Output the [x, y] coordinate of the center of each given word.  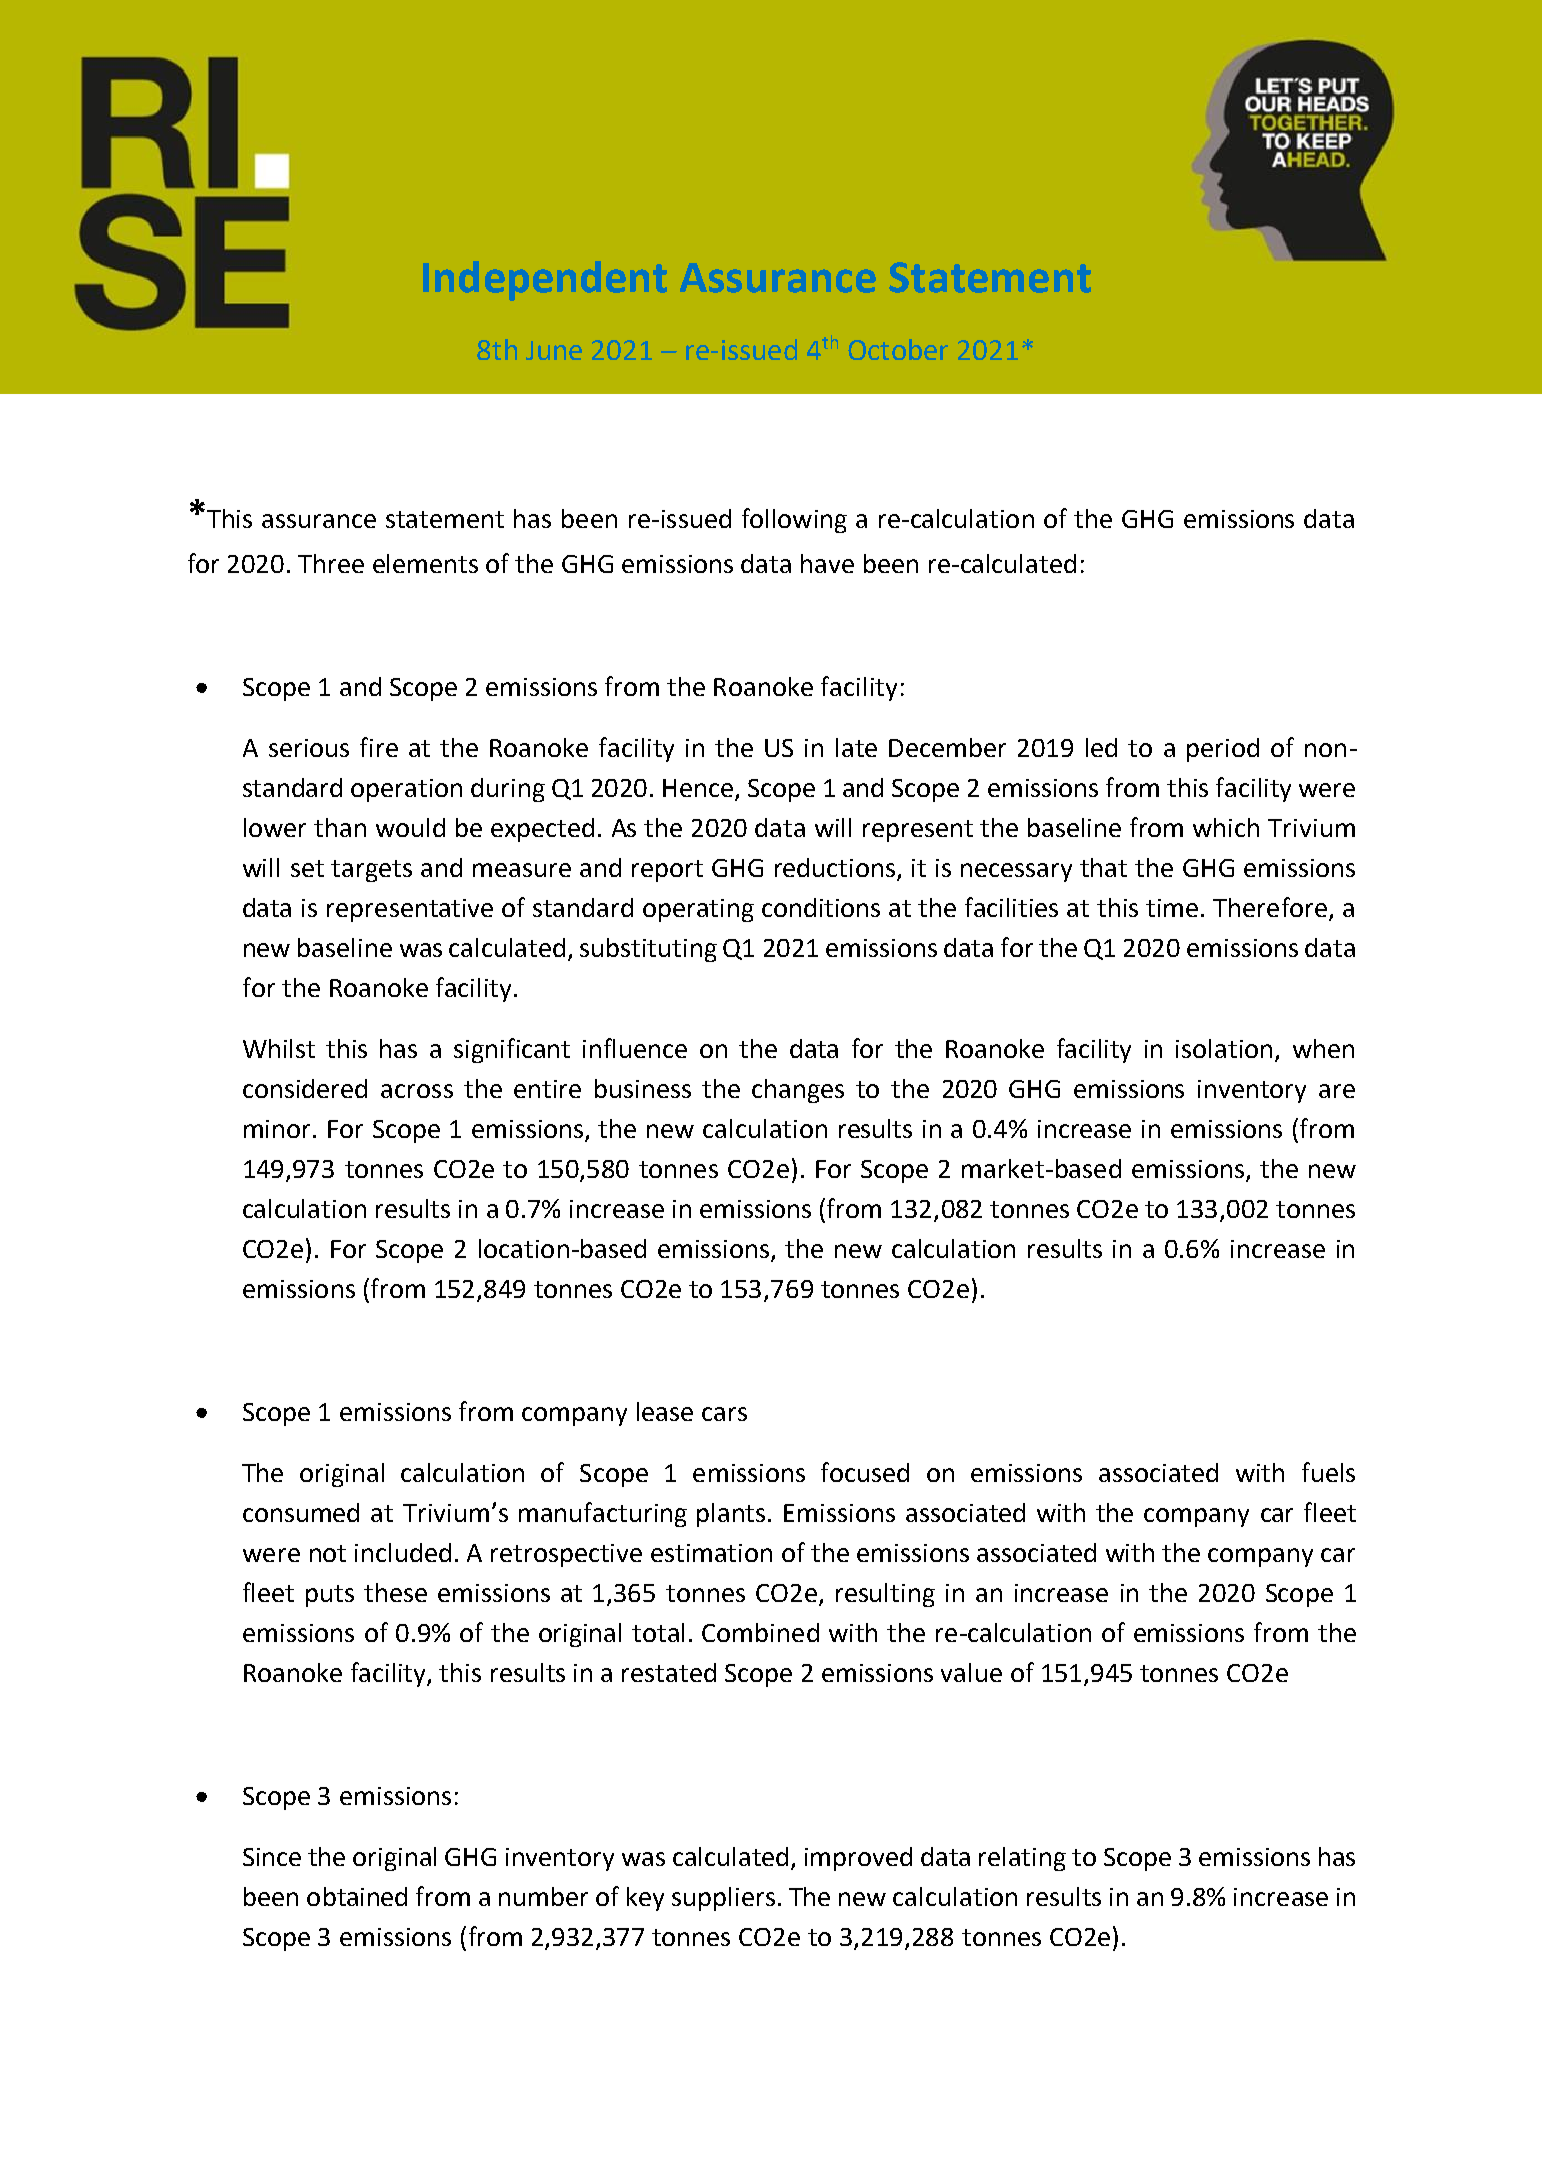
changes [798, 1091]
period [1223, 750]
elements [425, 563]
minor [279, 1129]
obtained [357, 1896]
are [1337, 1091]
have [827, 563]
